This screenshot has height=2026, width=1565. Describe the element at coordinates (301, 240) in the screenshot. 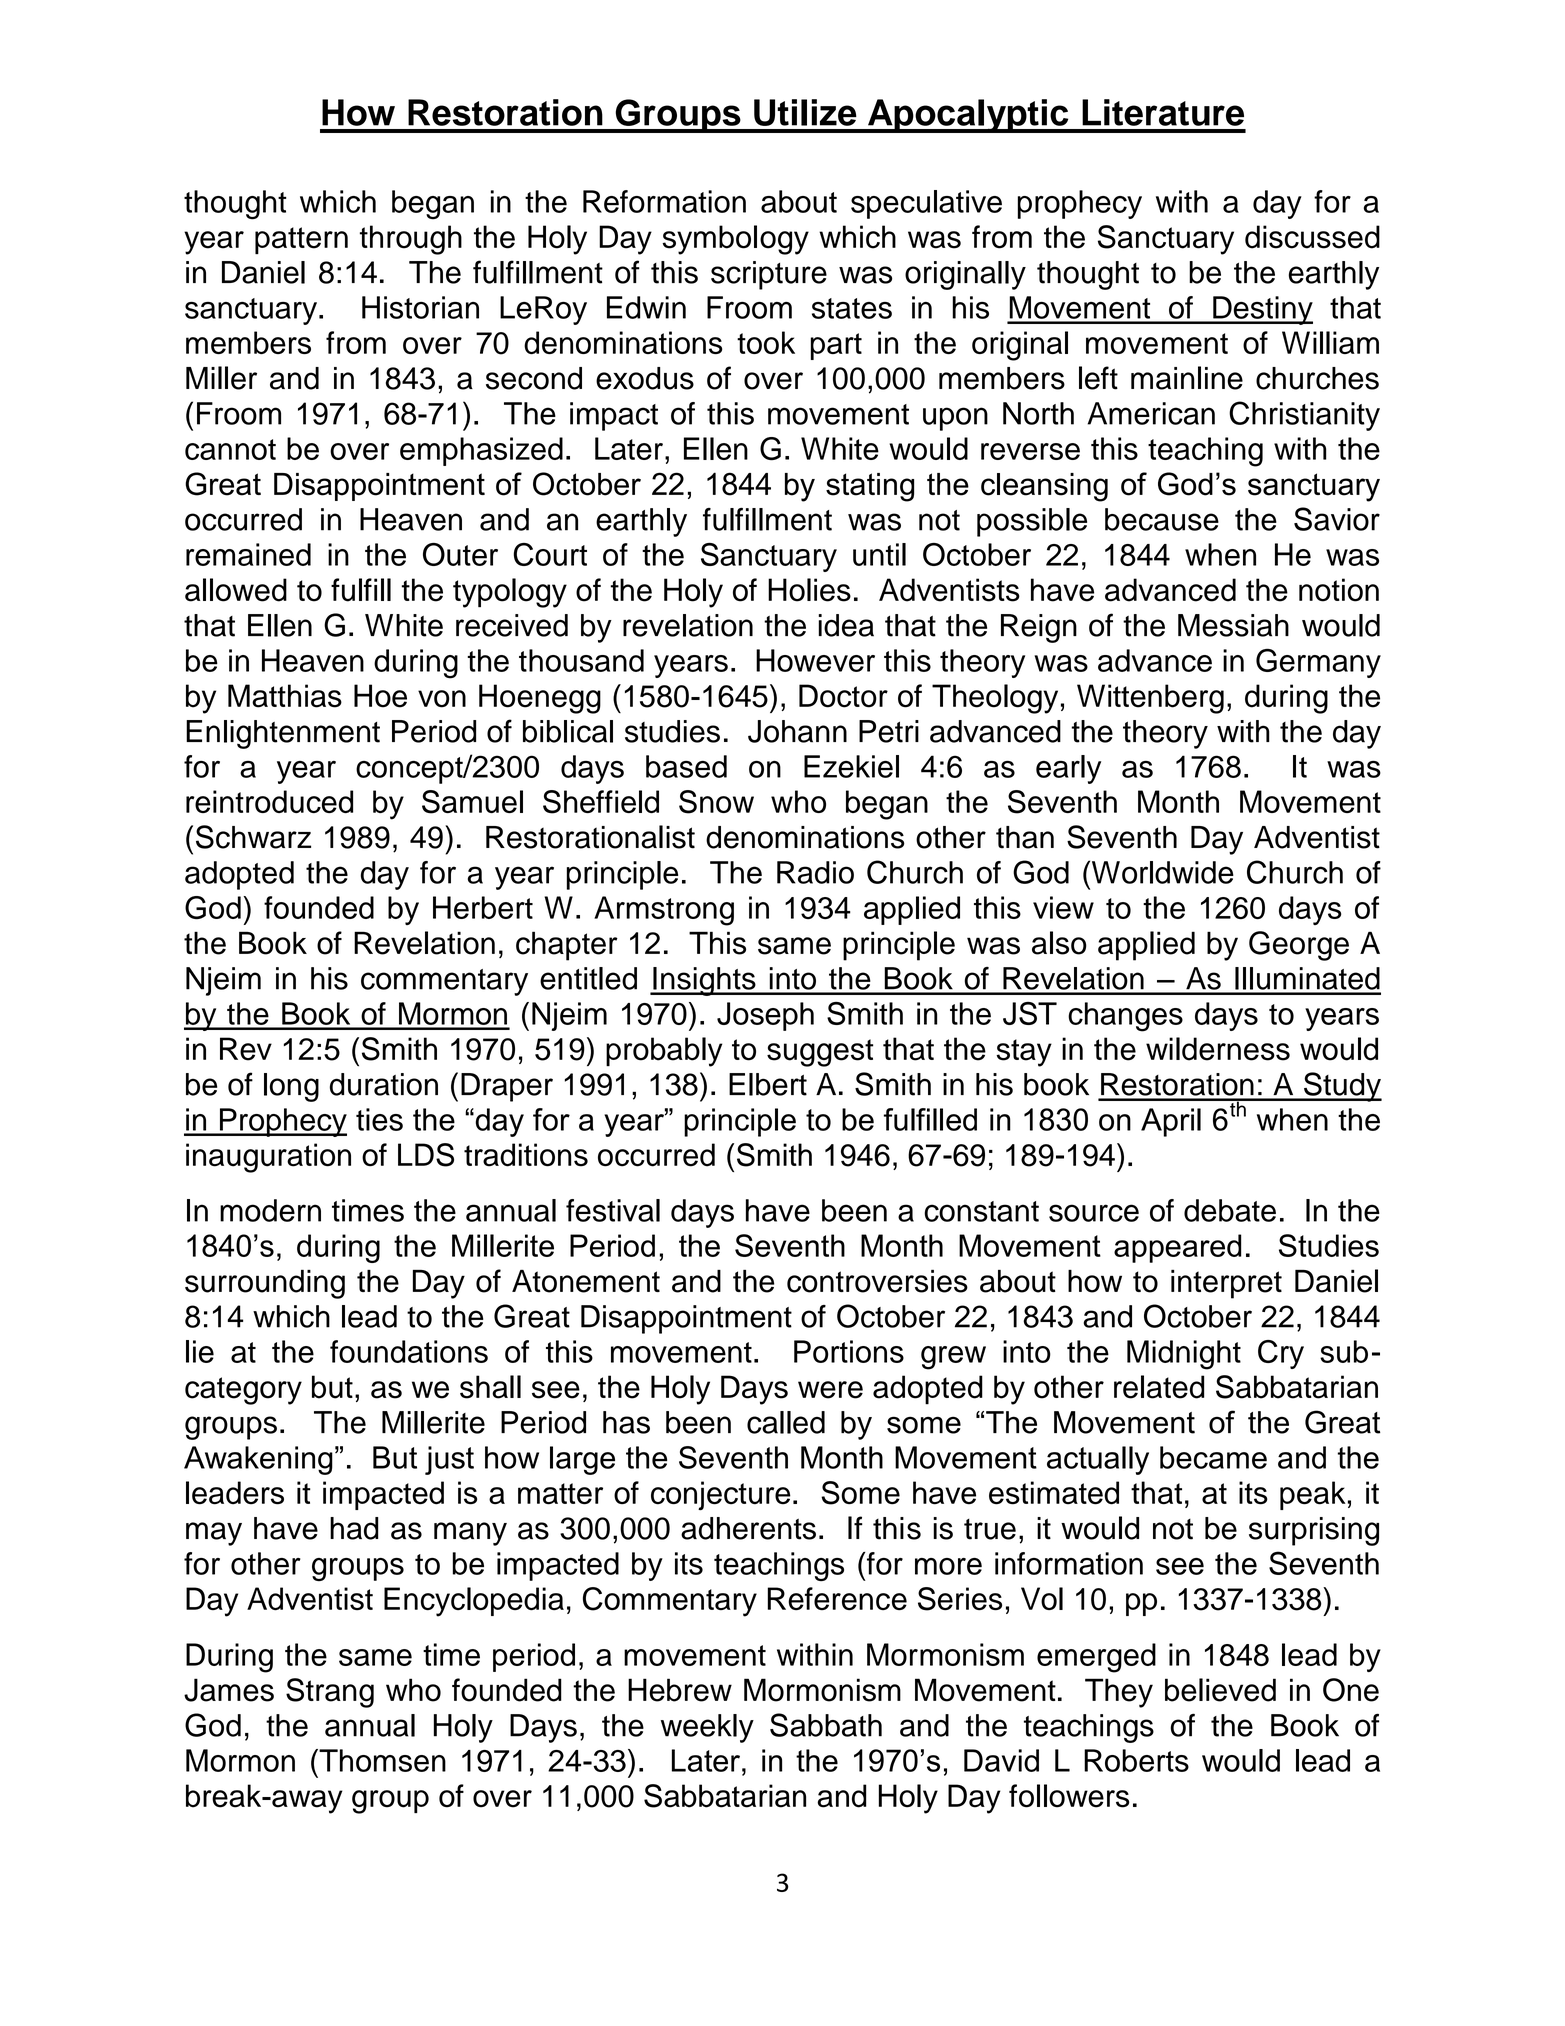

I see `pattern` at that location.
